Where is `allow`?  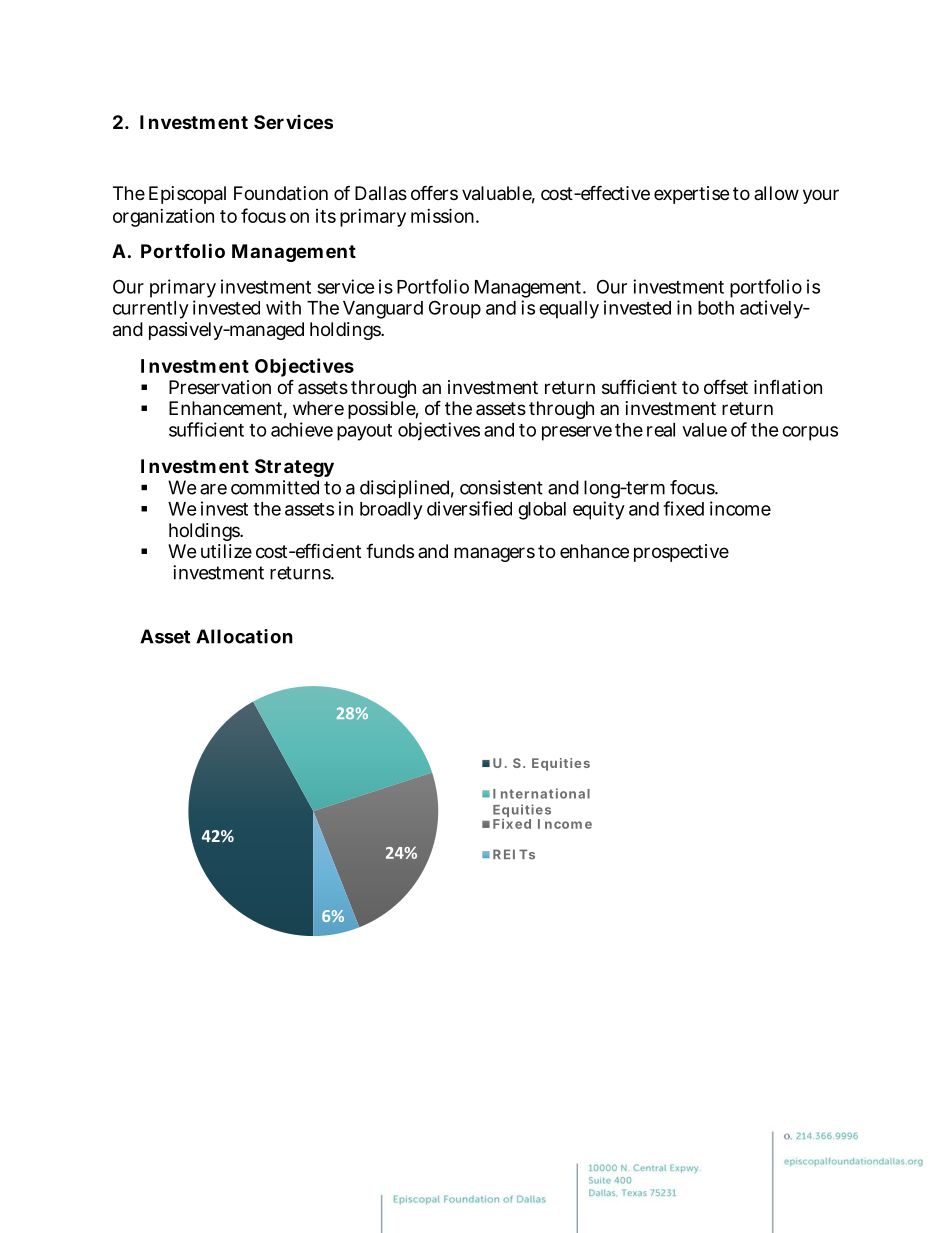
allow is located at coordinates (776, 193).
